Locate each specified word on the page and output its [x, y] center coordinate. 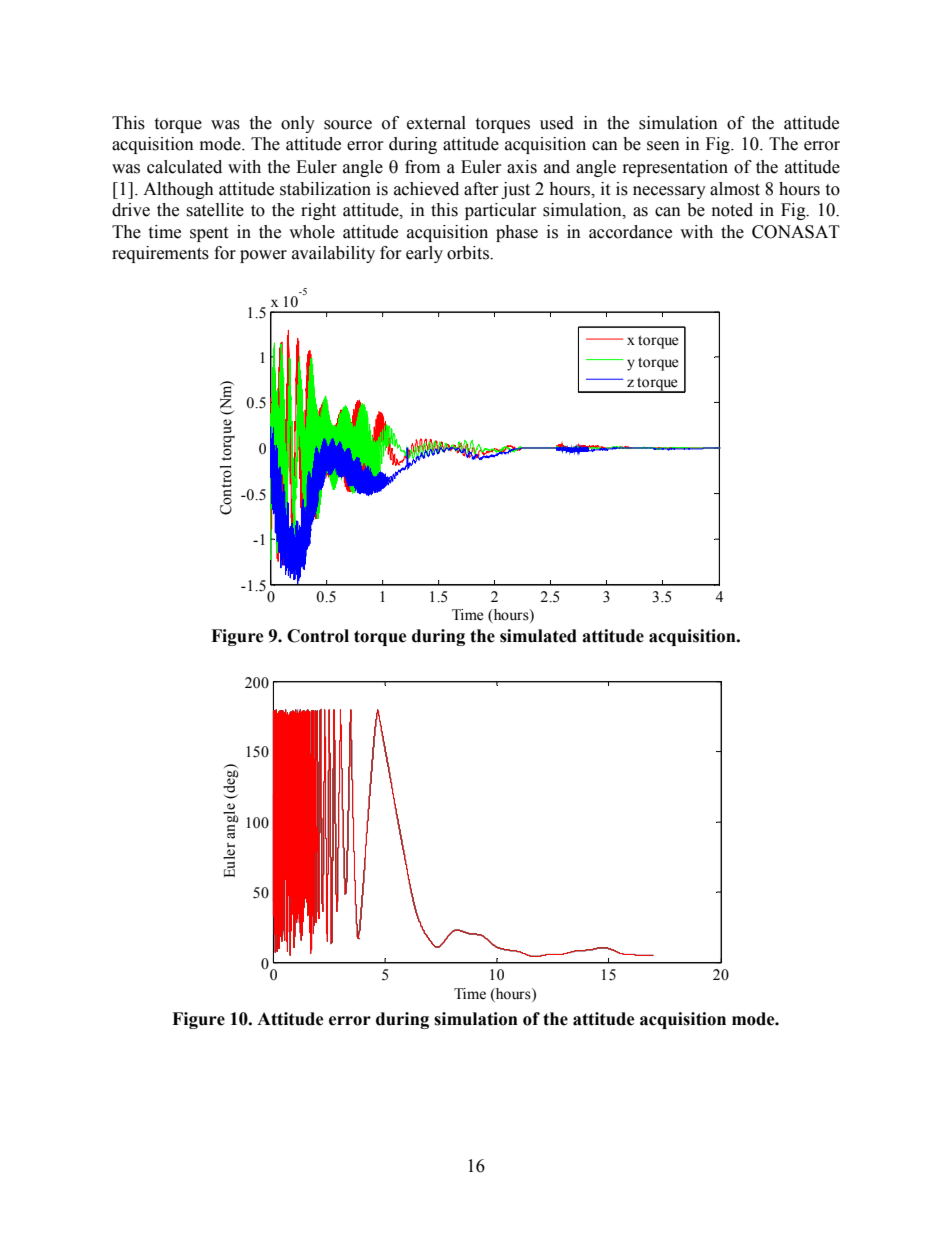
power [263, 256]
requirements [160, 254]
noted [732, 210]
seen [663, 146]
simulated [538, 636]
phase [517, 233]
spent [209, 234]
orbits [469, 253]
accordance [630, 232]
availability [333, 254]
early [424, 254]
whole [312, 232]
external [436, 123]
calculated [184, 167]
